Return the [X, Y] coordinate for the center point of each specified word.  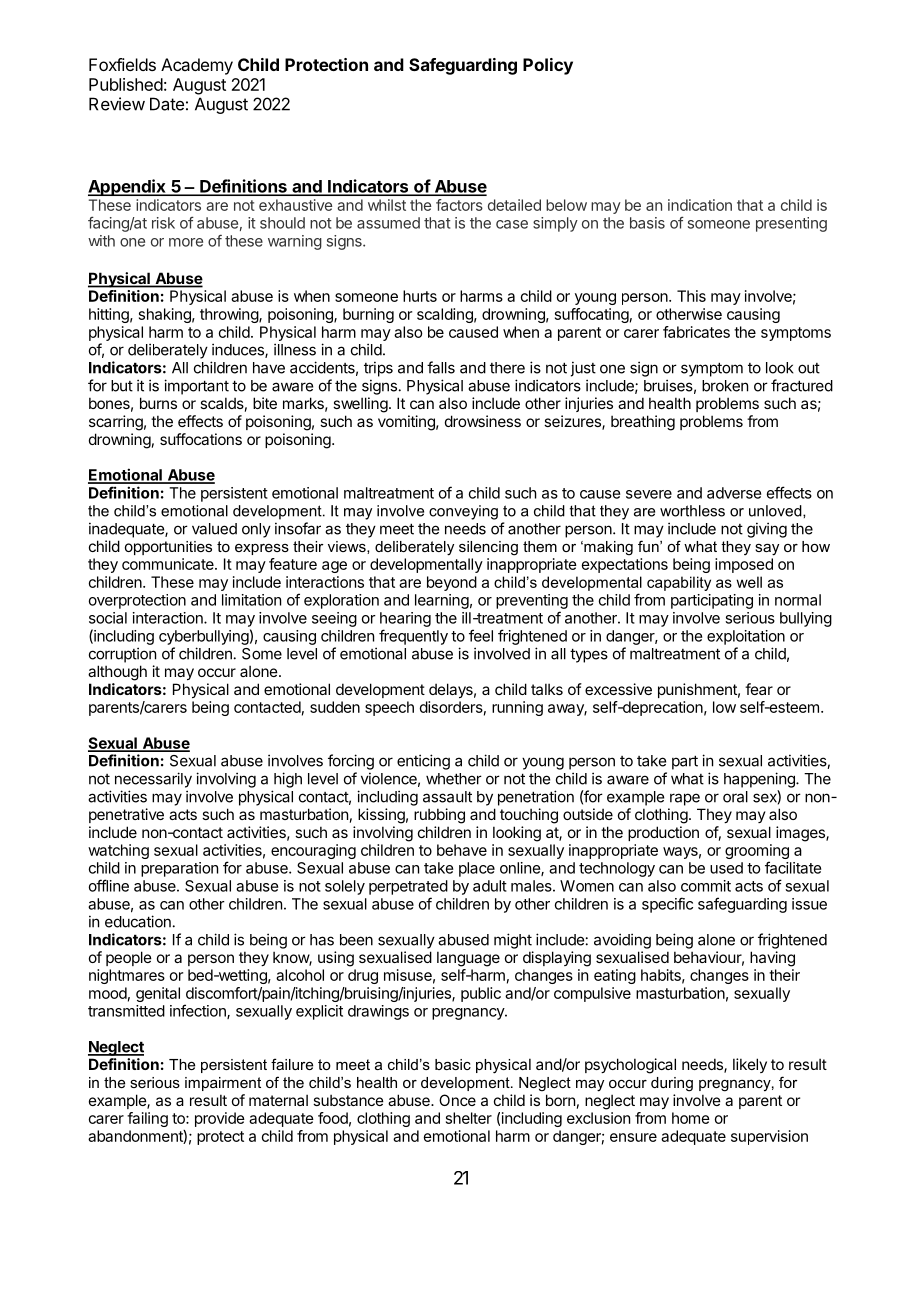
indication [700, 205]
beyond [452, 583]
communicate [169, 564]
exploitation [746, 637]
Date [167, 104]
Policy [548, 66]
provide [220, 1119]
